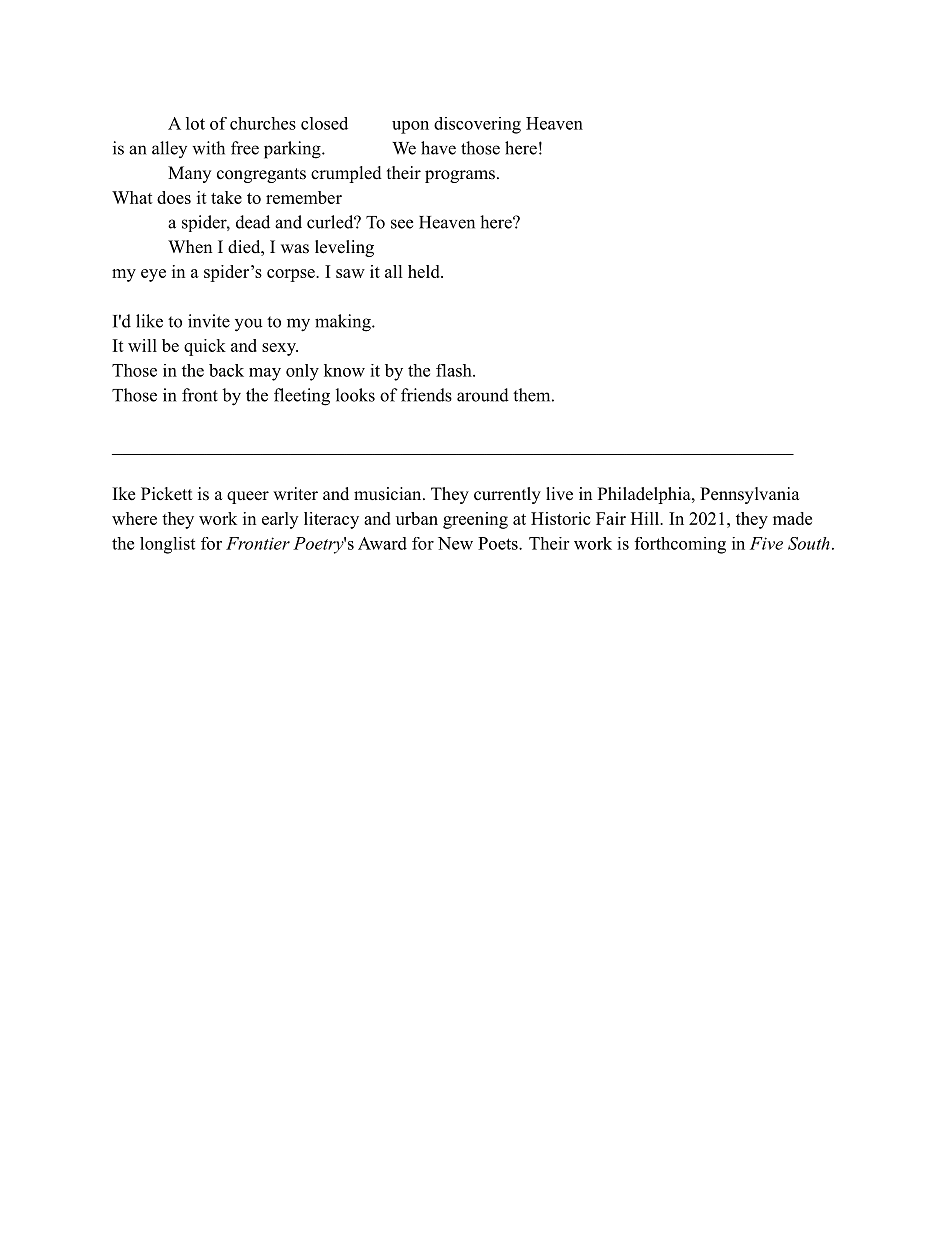  What do you see at coordinates (402, 224) in the screenshot?
I see `see` at bounding box center [402, 224].
